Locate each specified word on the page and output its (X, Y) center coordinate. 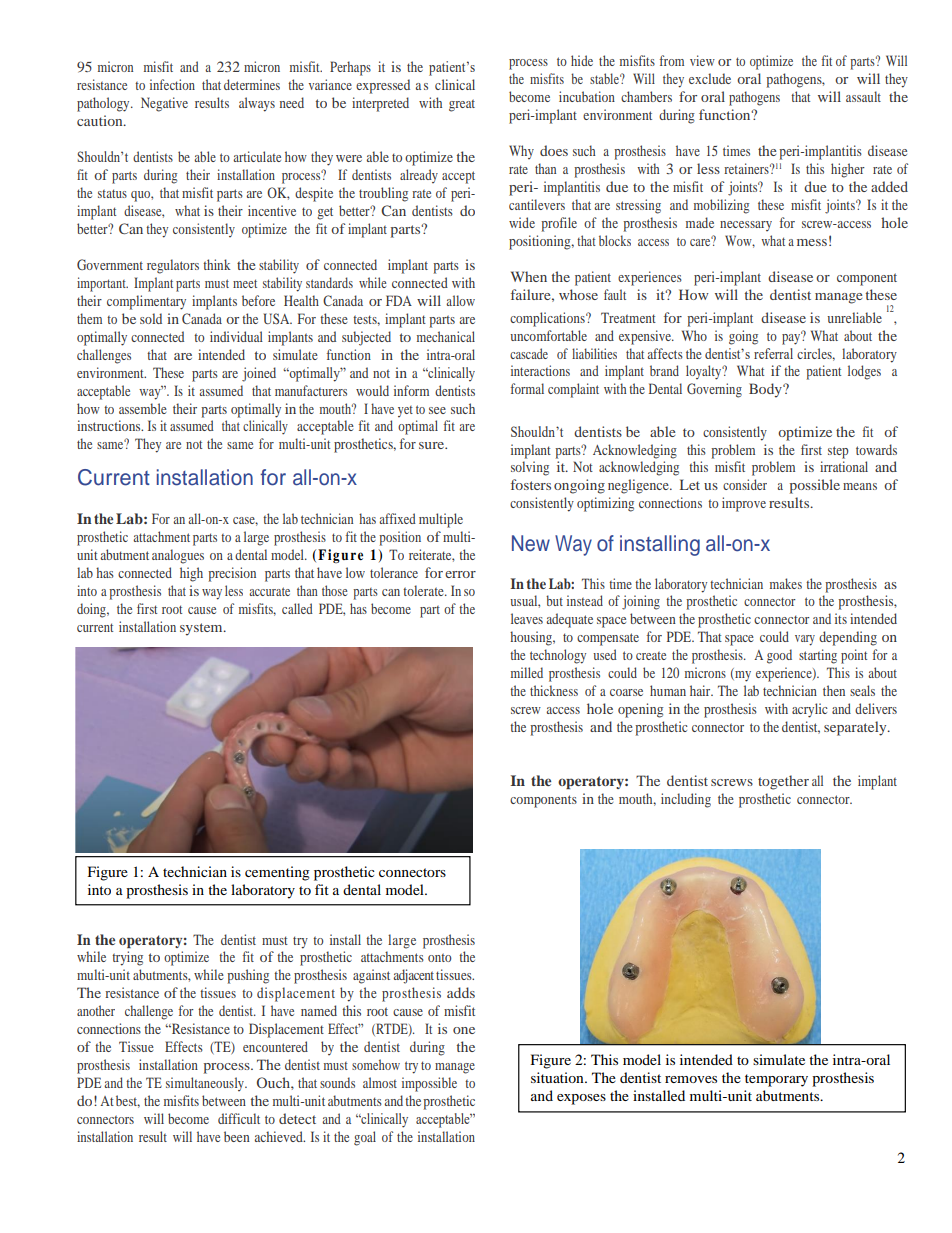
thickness (554, 690)
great (462, 105)
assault (863, 96)
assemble (143, 408)
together (783, 782)
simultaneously (206, 1084)
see (437, 410)
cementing (277, 873)
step (838, 452)
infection (172, 84)
